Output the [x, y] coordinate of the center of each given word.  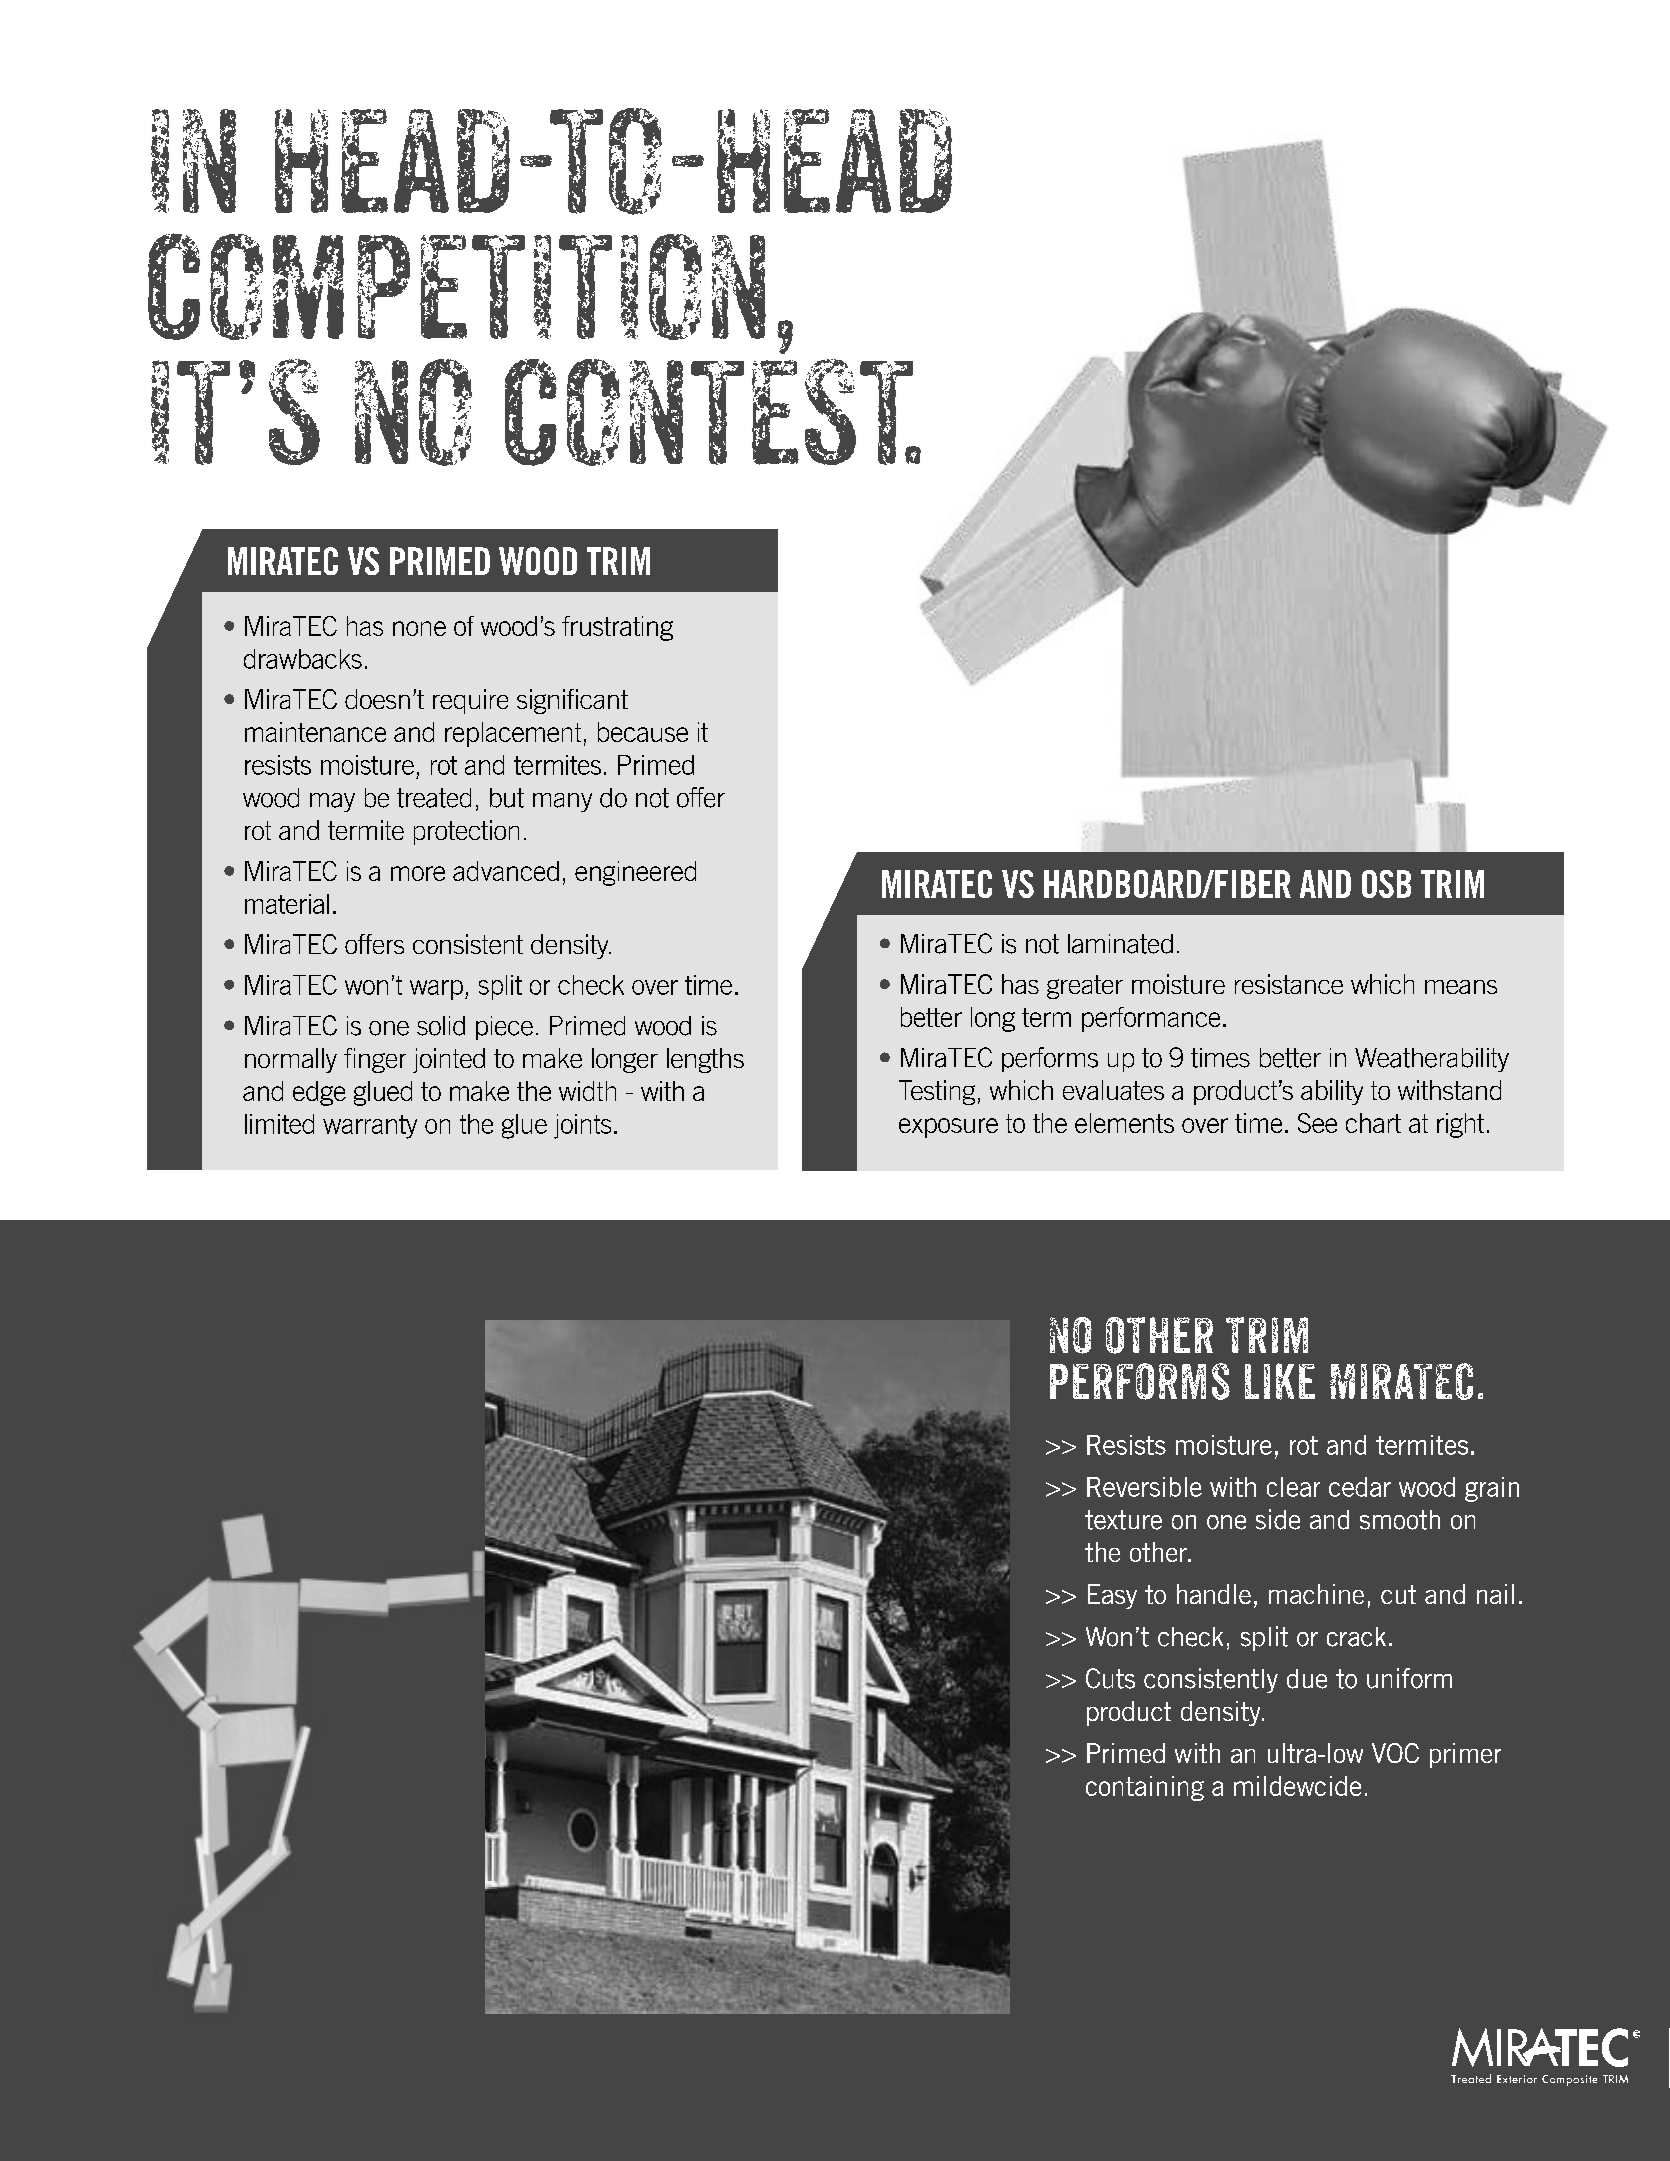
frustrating [617, 628]
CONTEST [710, 412]
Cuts [1110, 1678]
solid [441, 1026]
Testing [937, 1092]
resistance [1289, 984]
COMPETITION [457, 286]
